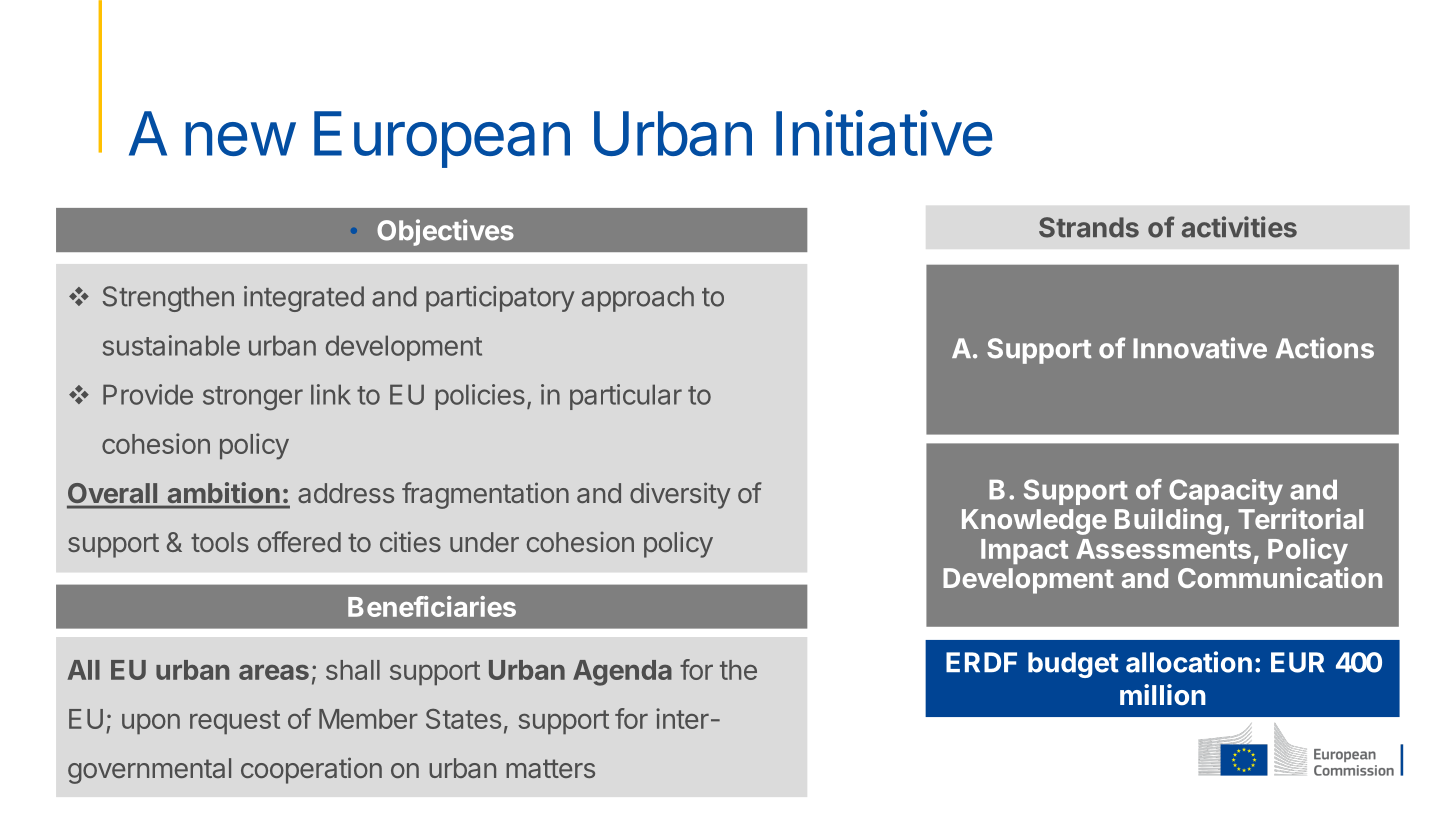 This page has width=1456, height=819. What do you see at coordinates (1280, 577) in the page?
I see `Communication` at bounding box center [1280, 577].
